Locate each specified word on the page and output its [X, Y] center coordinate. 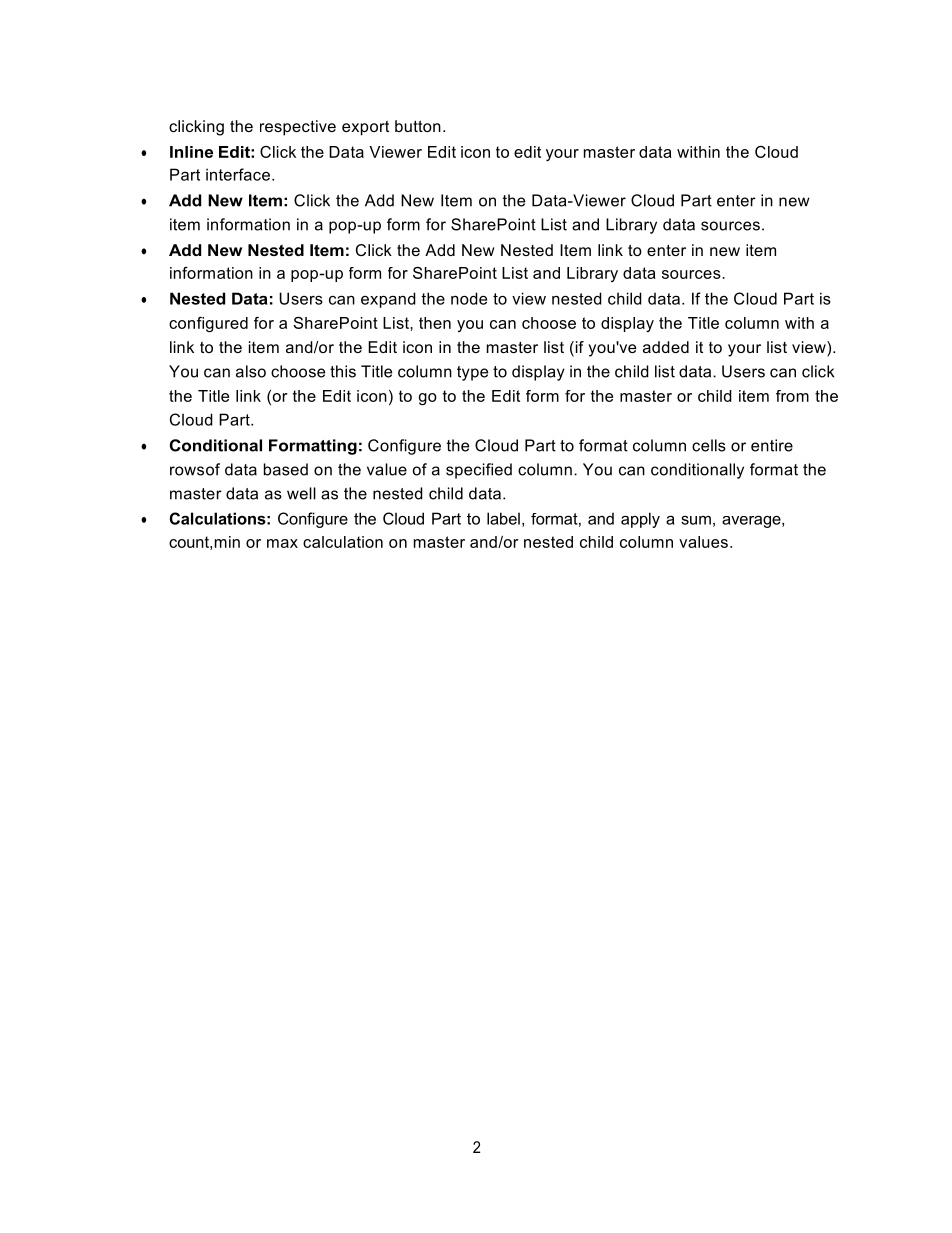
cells [709, 445]
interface [238, 174]
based [286, 469]
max [282, 543]
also [251, 371]
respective [298, 128]
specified [479, 471]
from [792, 396]
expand [388, 300]
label [503, 518]
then [435, 323]
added [666, 347]
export [365, 128]
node [469, 298]
